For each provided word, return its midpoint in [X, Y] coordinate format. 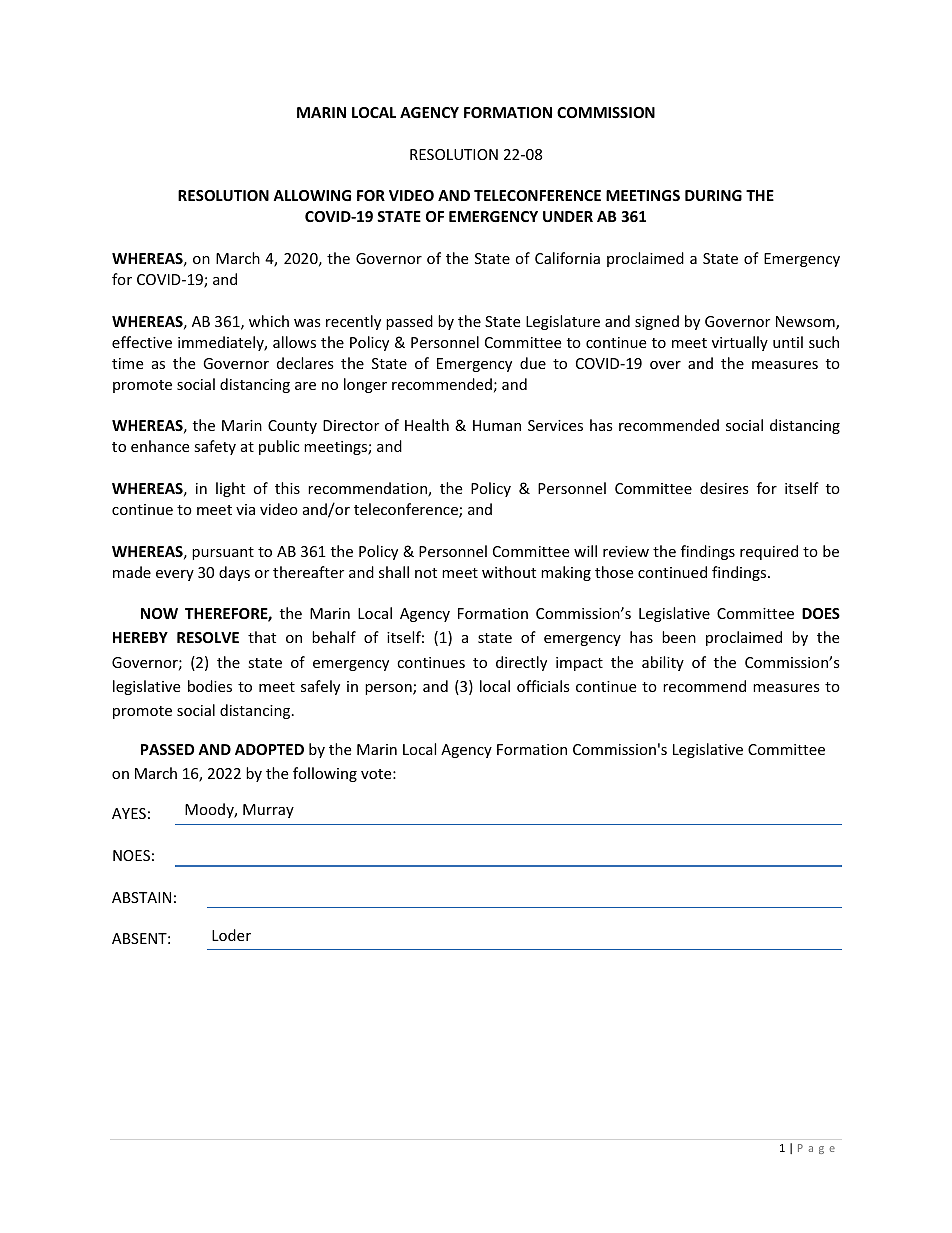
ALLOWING [312, 195]
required [769, 552]
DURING [713, 195]
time [127, 363]
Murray [268, 811]
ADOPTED [269, 749]
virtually [740, 343]
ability [663, 663]
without [509, 572]
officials [543, 686]
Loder [231, 935]
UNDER [568, 216]
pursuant [223, 553]
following [325, 774]
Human [497, 425]
